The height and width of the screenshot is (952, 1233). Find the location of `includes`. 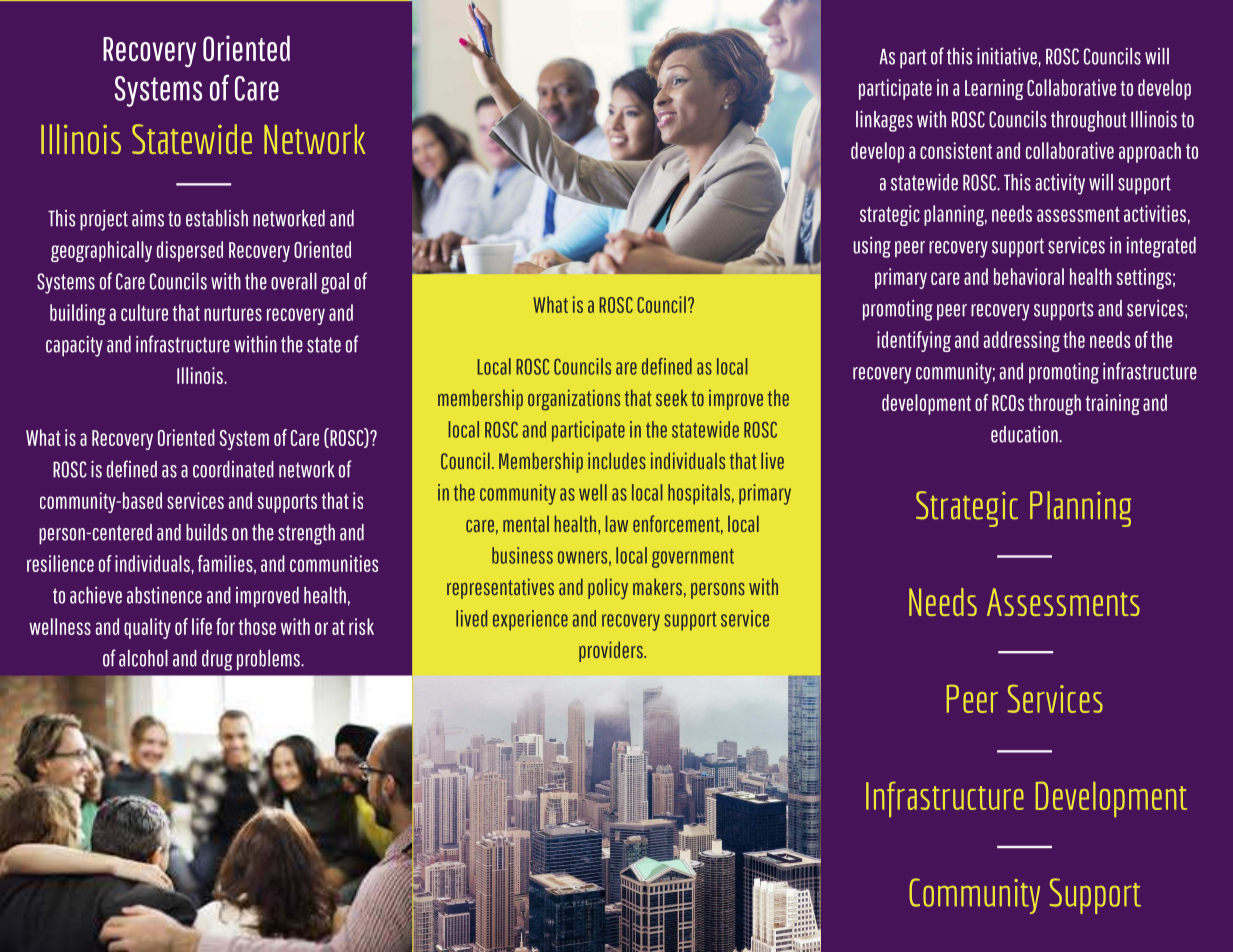

includes is located at coordinates (617, 460).
